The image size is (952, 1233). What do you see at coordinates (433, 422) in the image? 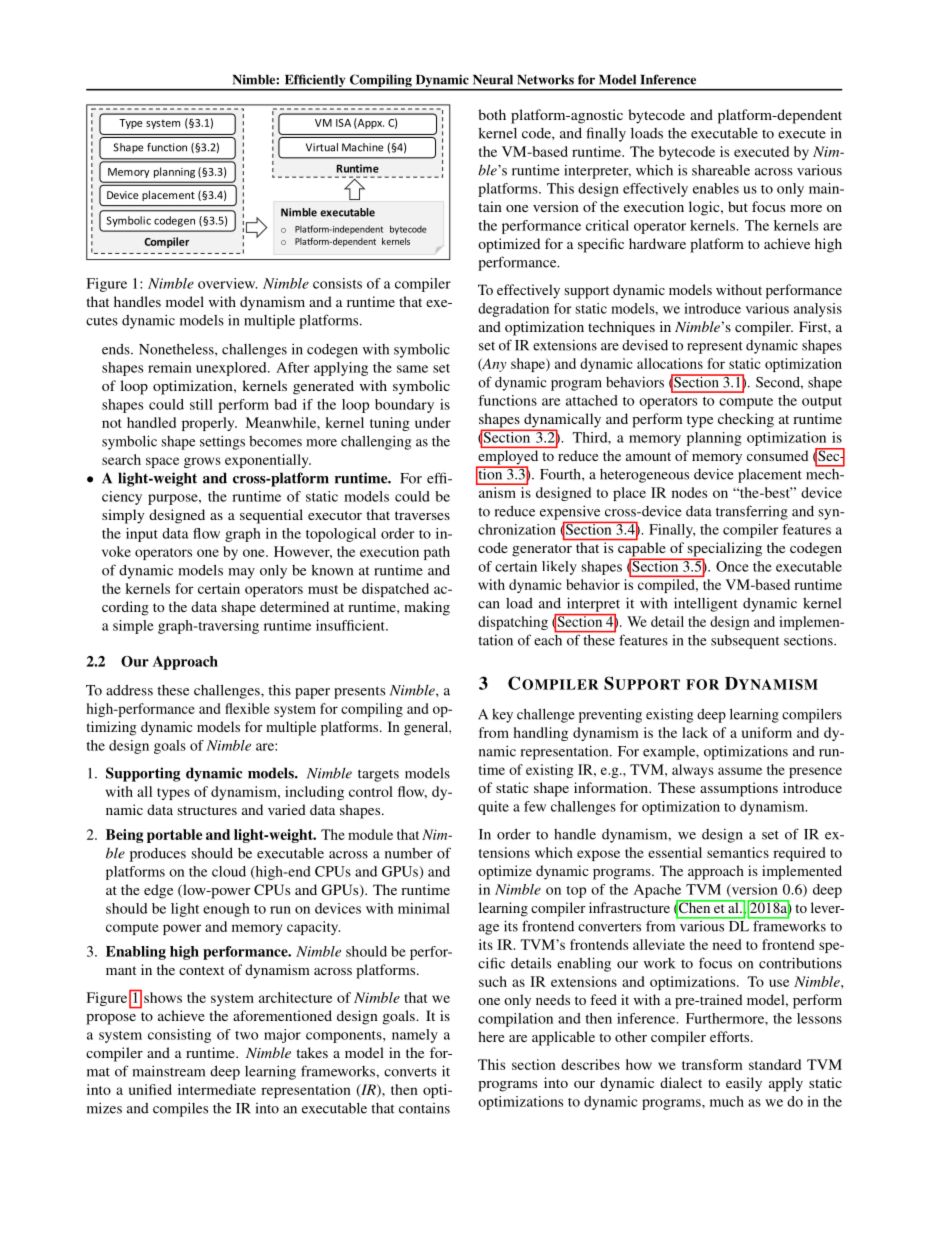
I see `under` at bounding box center [433, 422].
